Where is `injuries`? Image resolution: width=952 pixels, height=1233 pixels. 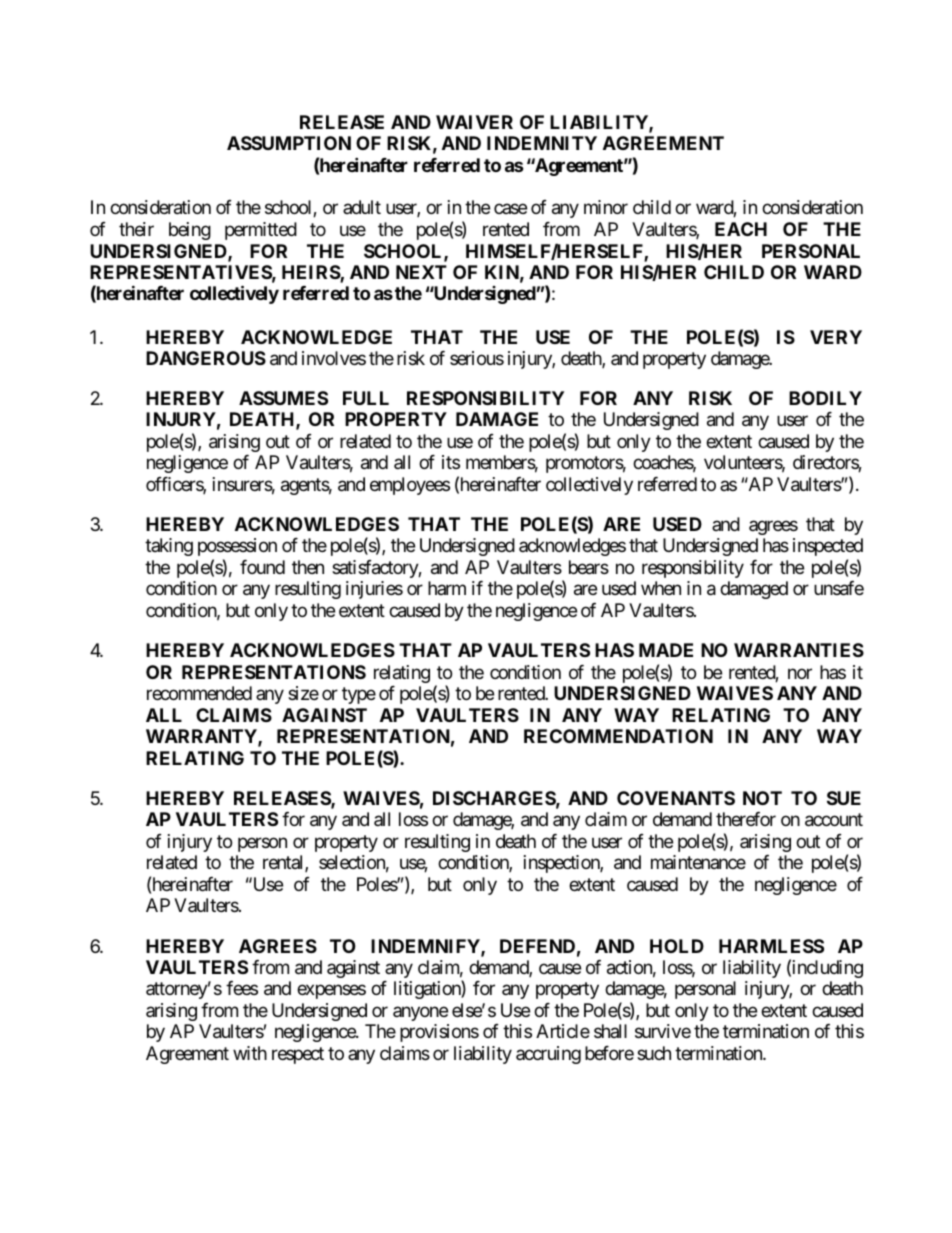 injuries is located at coordinates (374, 590).
